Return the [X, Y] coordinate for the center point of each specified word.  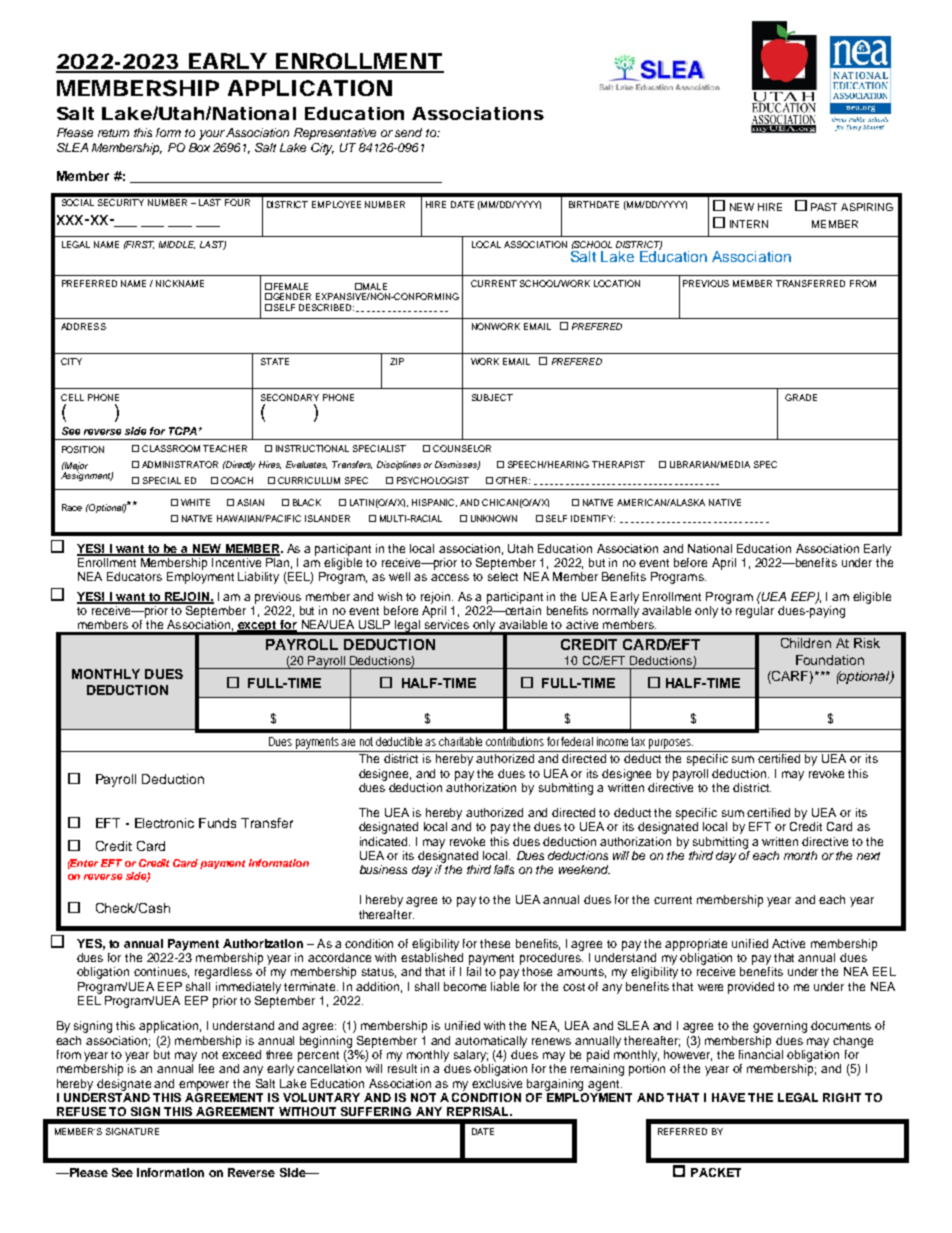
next [868, 856]
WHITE [195, 502]
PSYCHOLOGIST [433, 480]
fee [206, 1068]
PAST [824, 207]
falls [504, 869]
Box [199, 147]
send [408, 132]
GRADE [801, 397]
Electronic [164, 823]
